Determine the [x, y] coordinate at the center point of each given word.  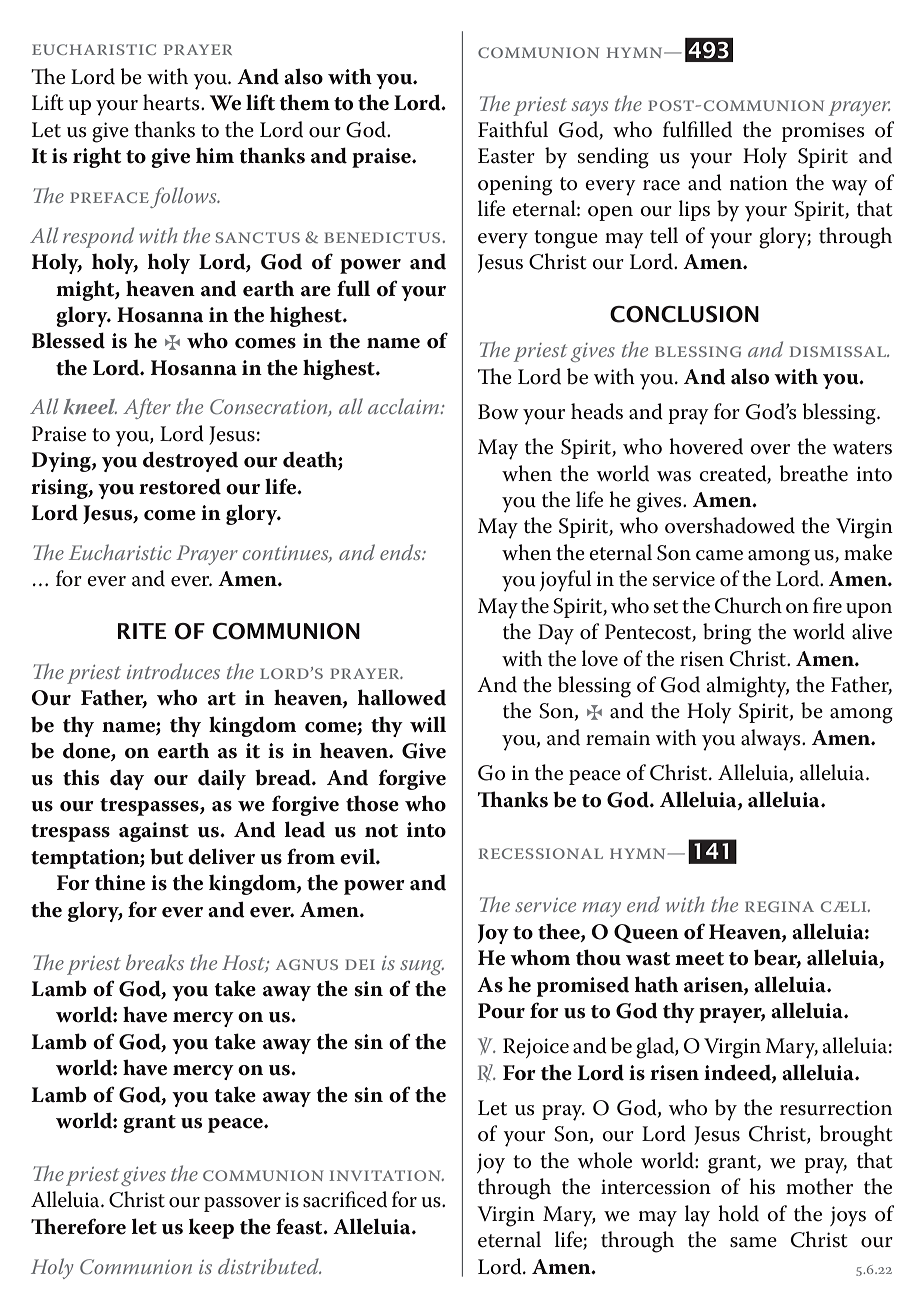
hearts [172, 102]
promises [823, 132]
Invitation [386, 1175]
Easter [506, 156]
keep [211, 1228]
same [753, 1242]
